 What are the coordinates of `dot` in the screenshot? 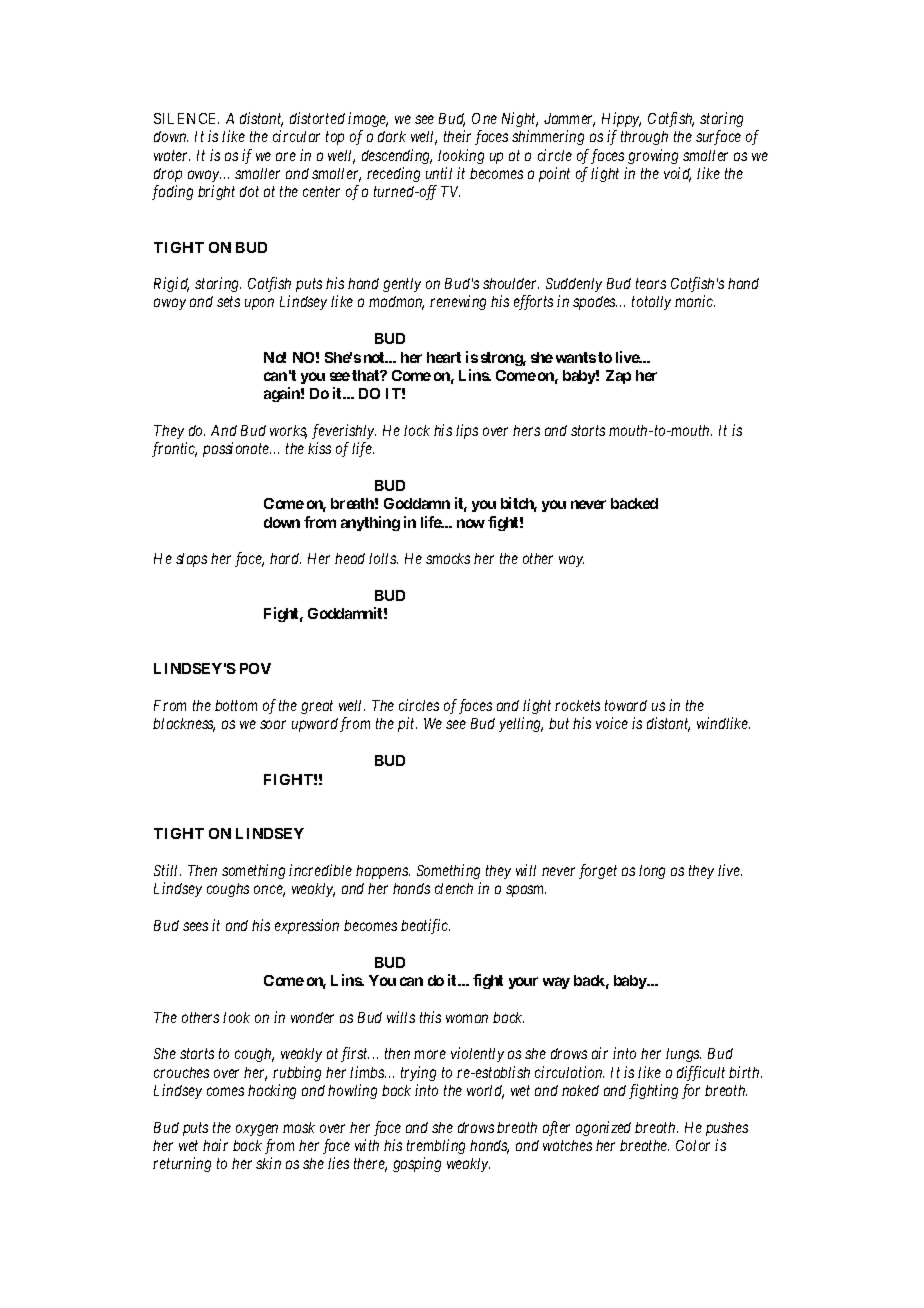 It's located at (249, 191).
